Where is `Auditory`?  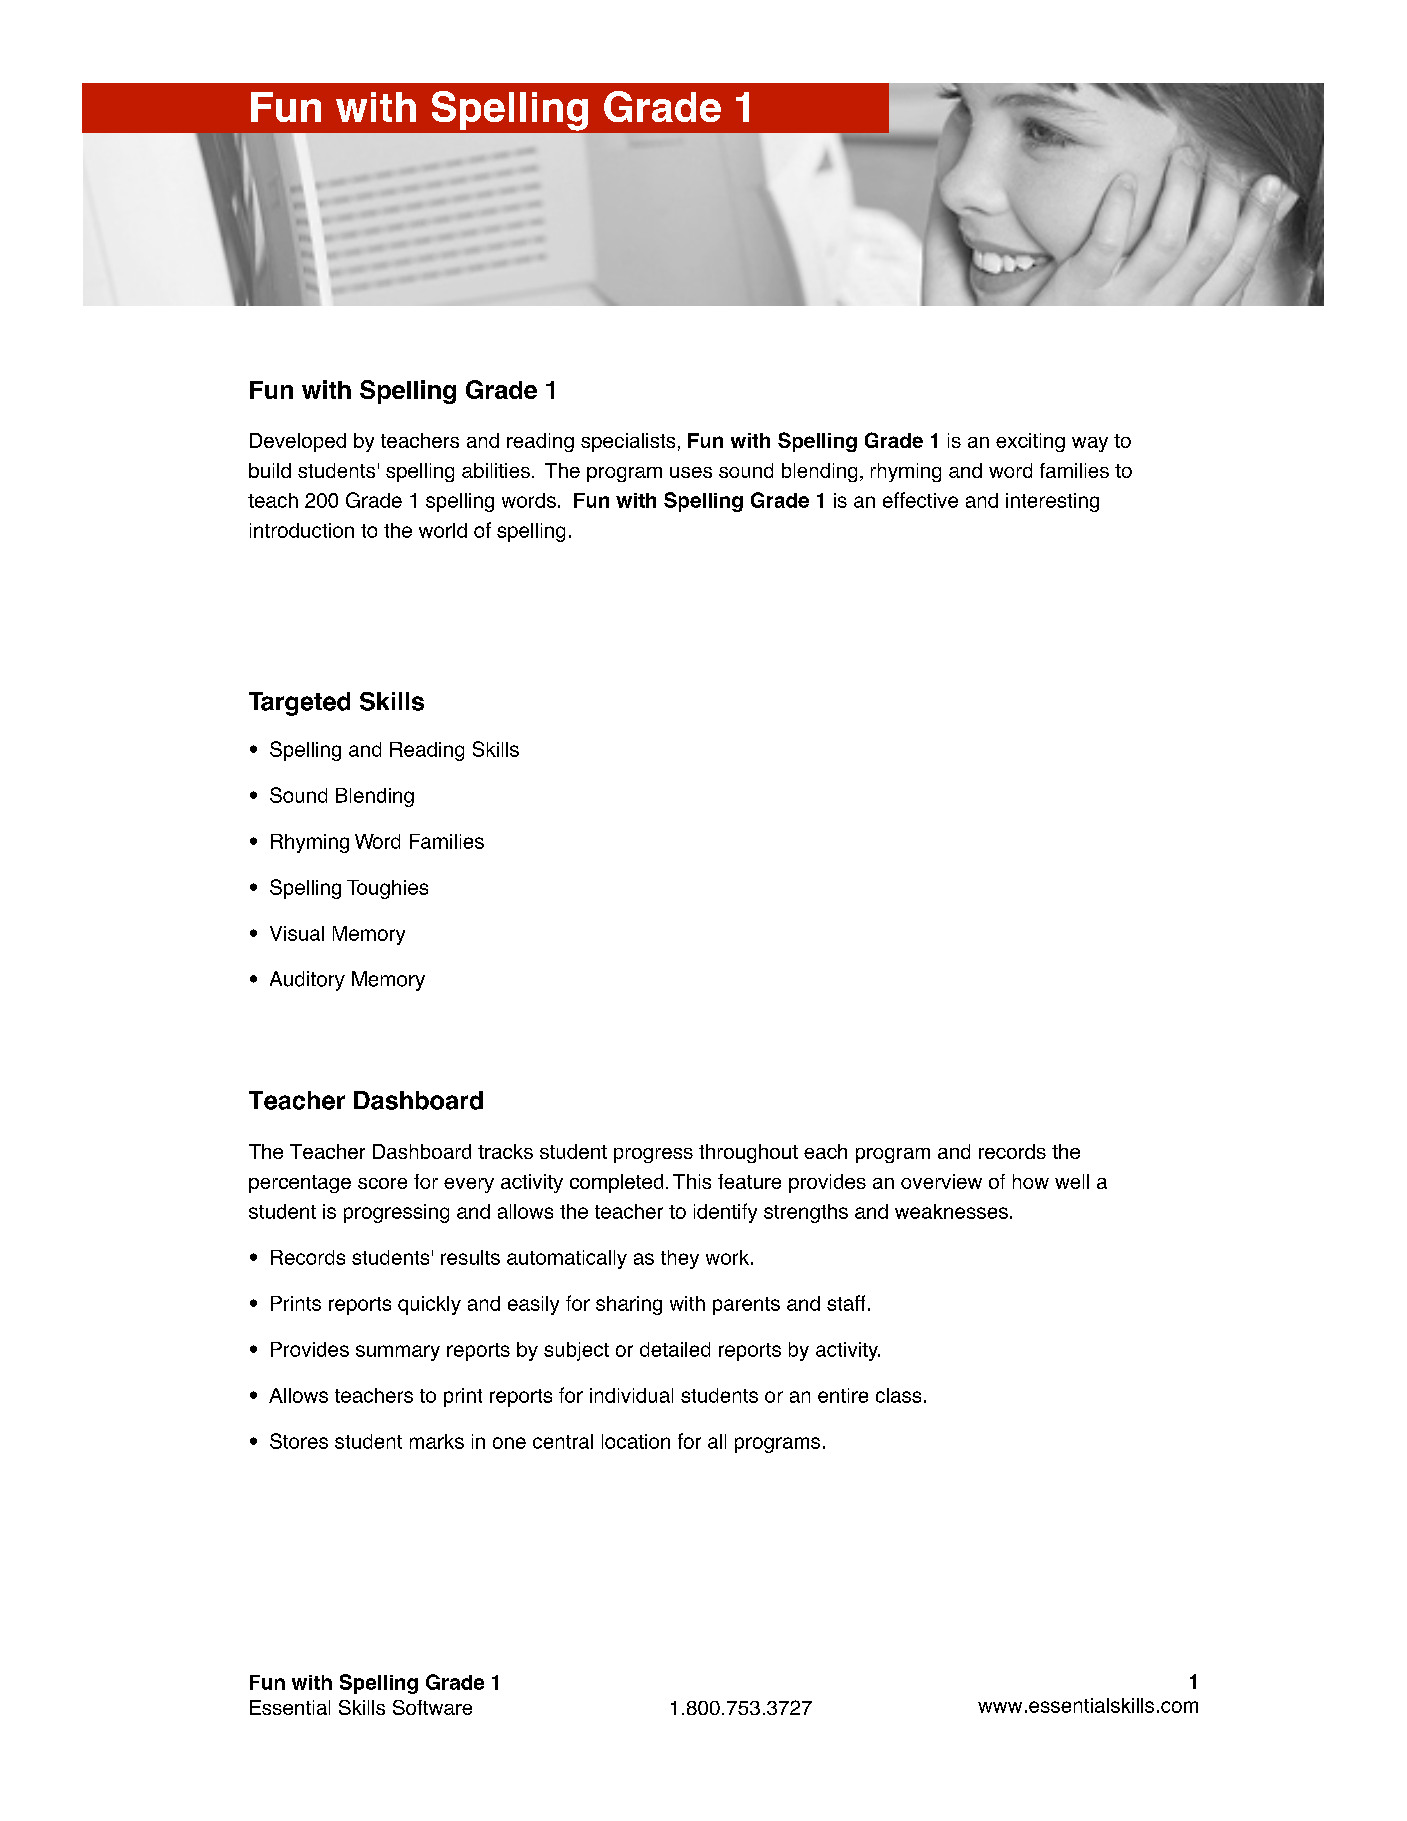
Auditory is located at coordinates (307, 981).
